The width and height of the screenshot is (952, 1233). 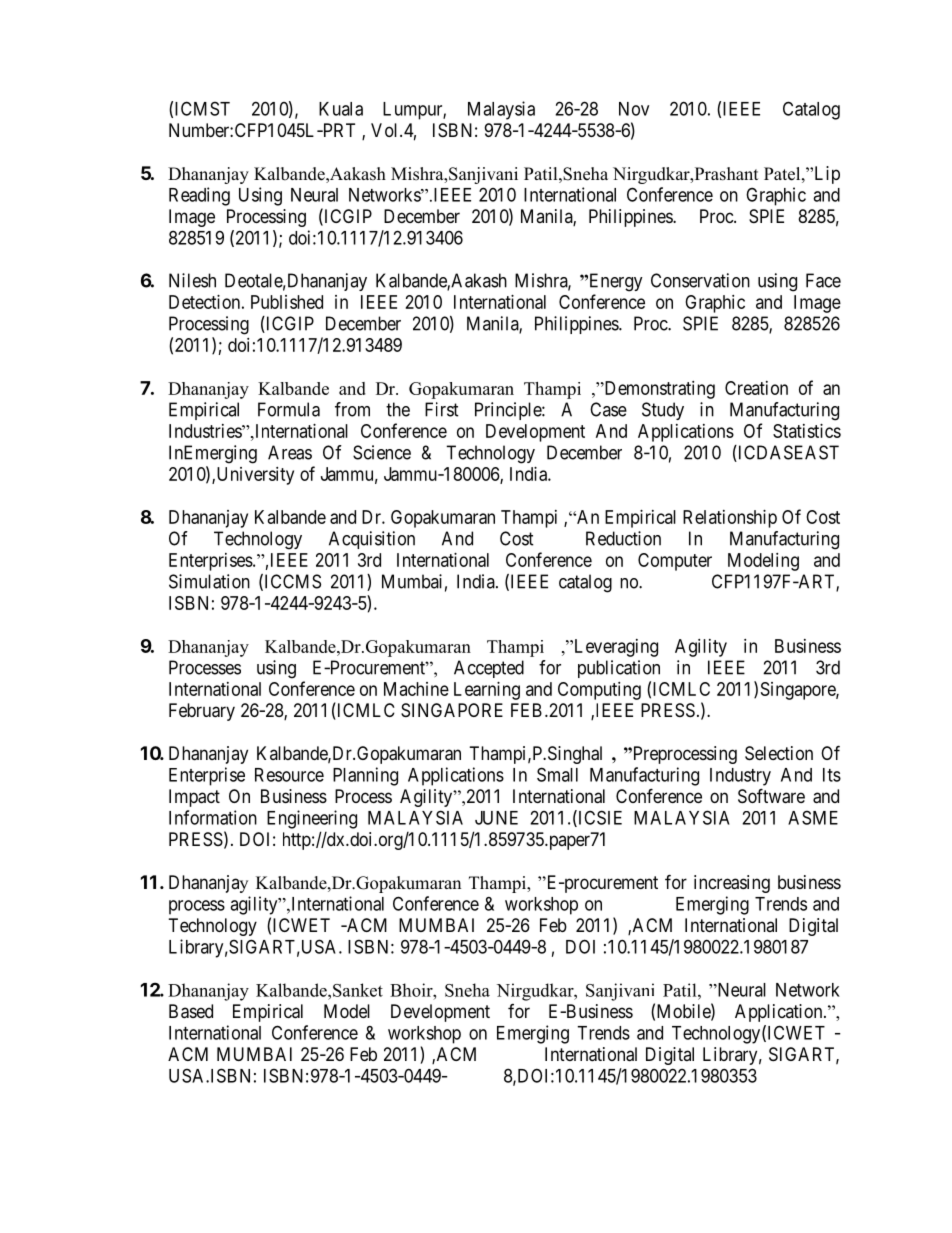 I want to click on Conservation, so click(x=700, y=280).
